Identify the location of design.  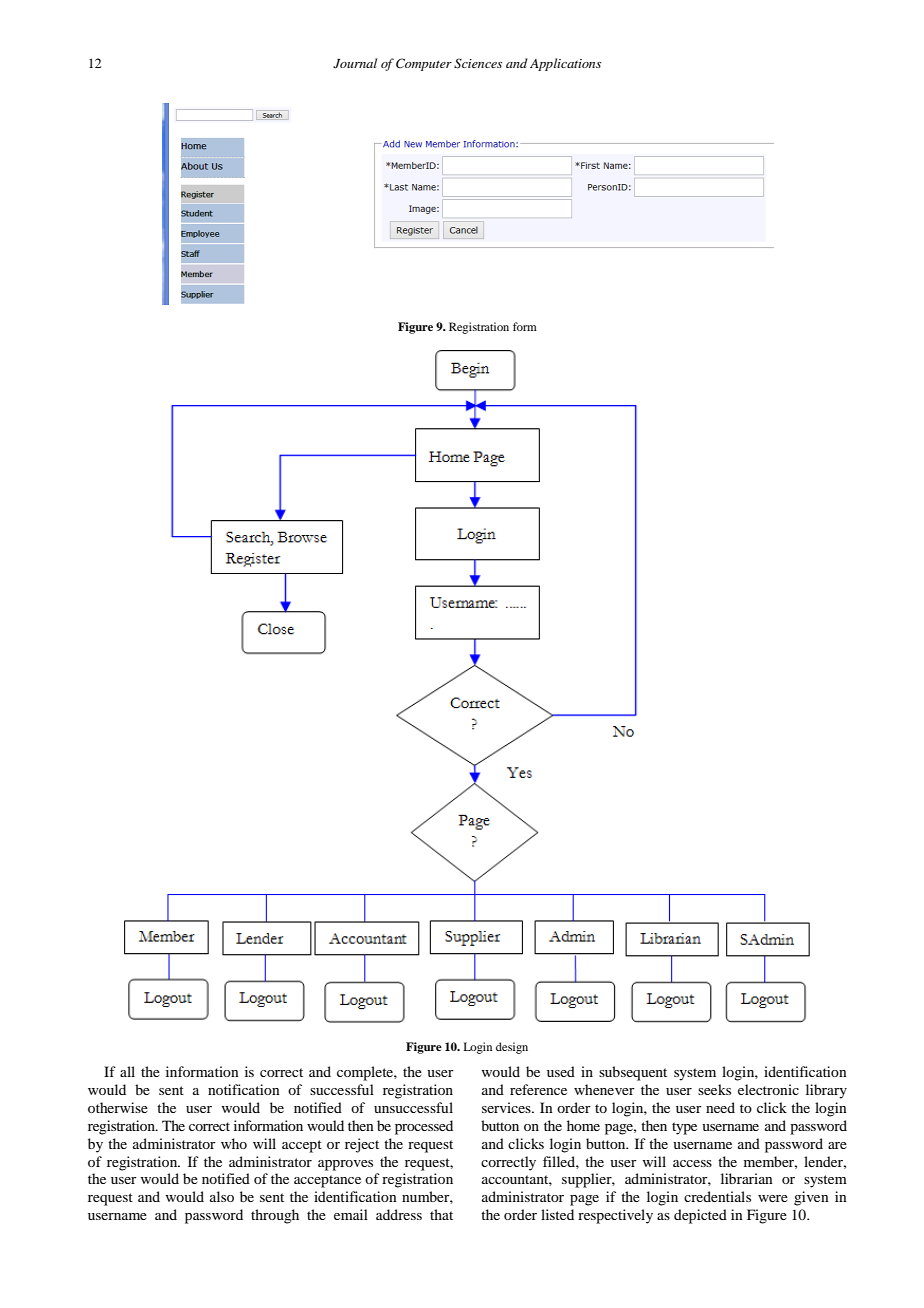
(512, 1048).
